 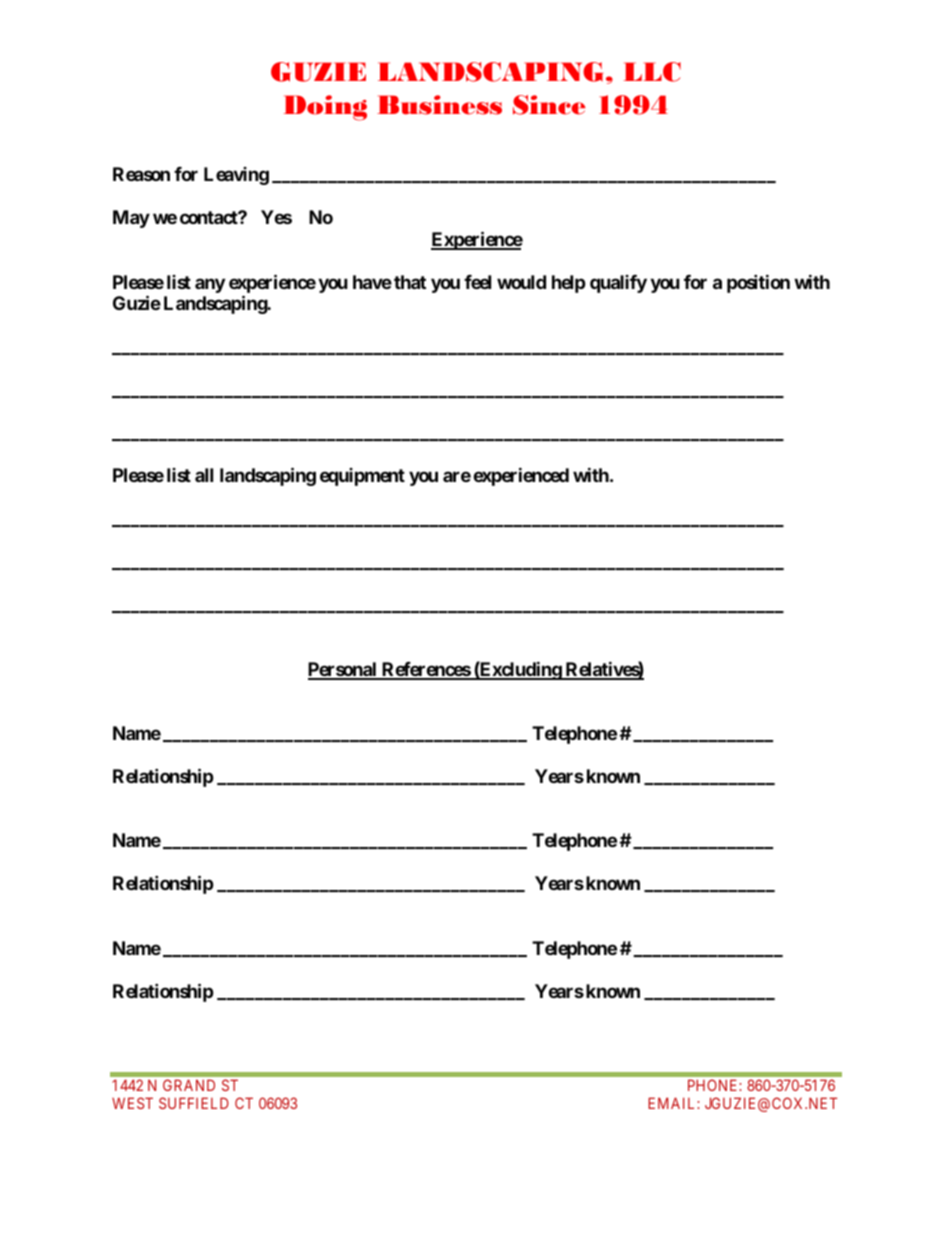 I want to click on LLC, so click(x=652, y=72).
